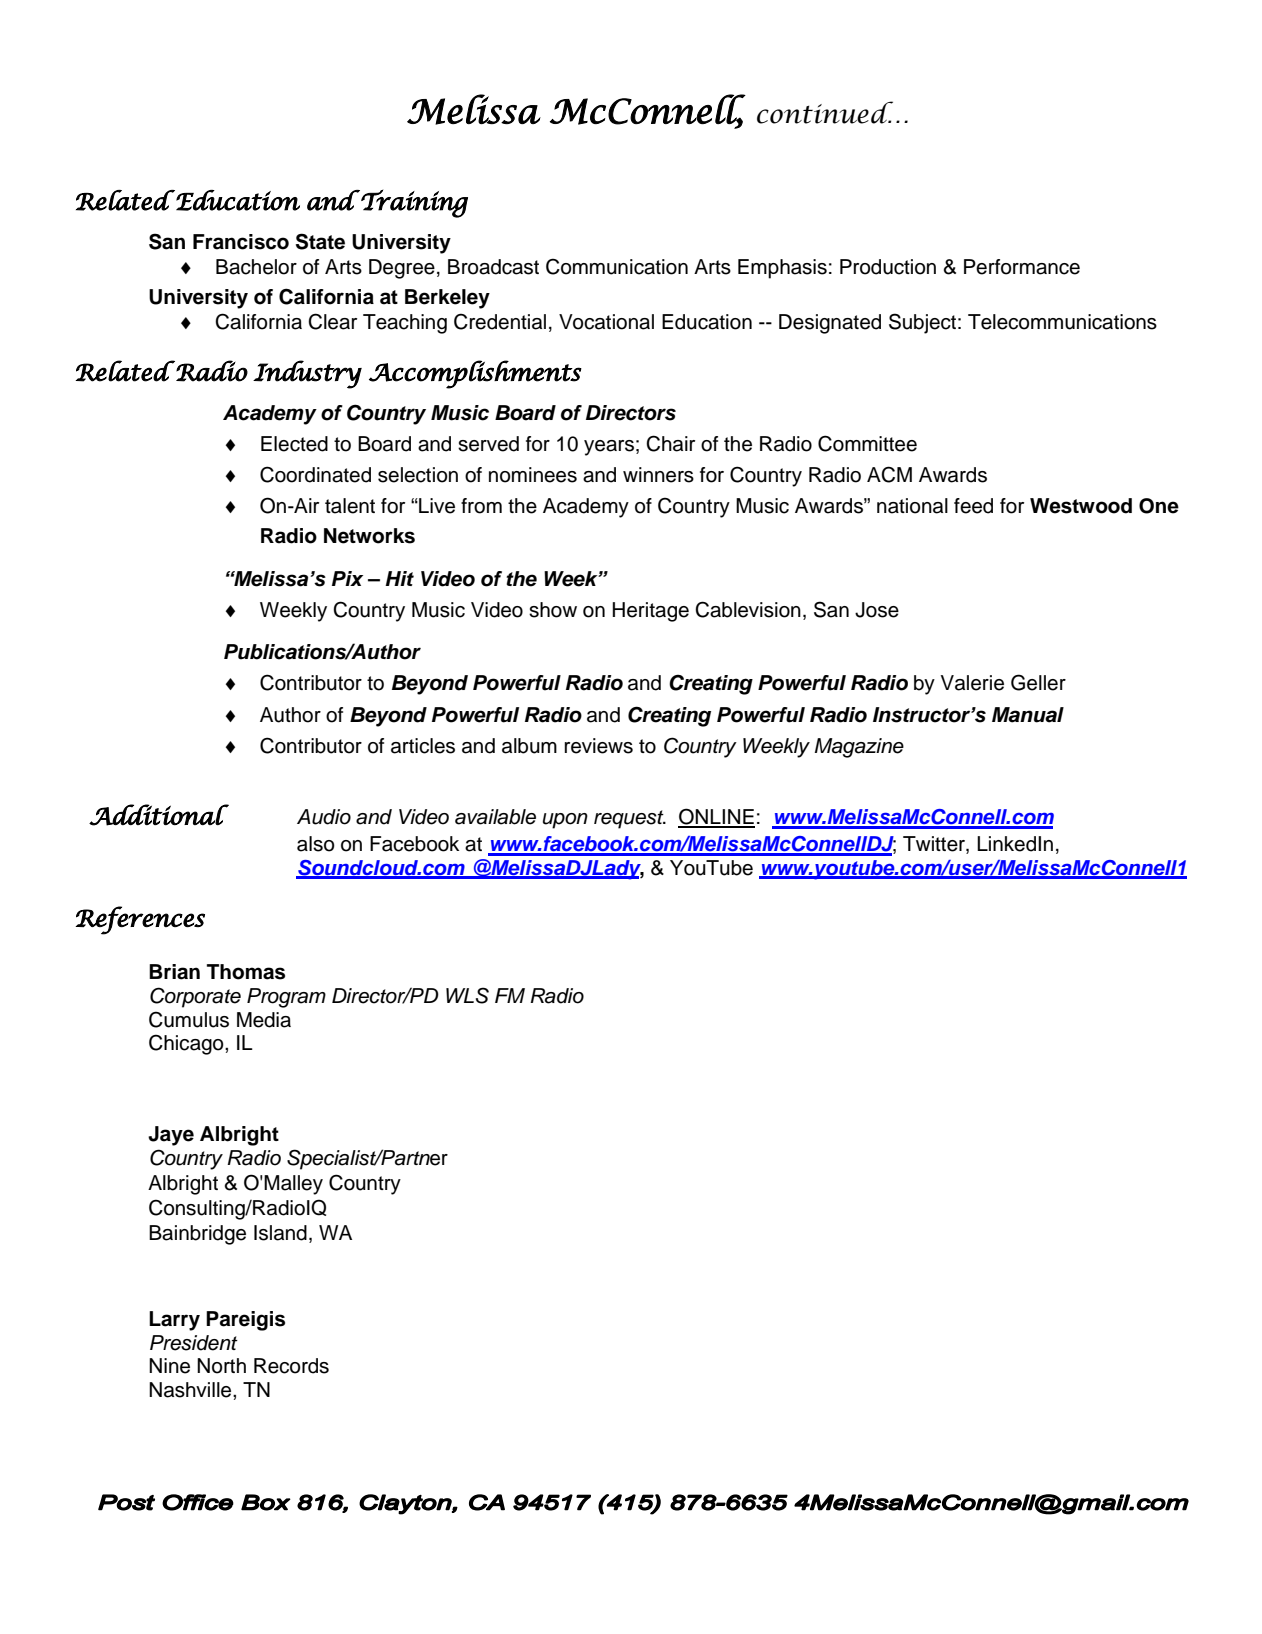  What do you see at coordinates (280, 1233) in the document?
I see `Island` at bounding box center [280, 1233].
